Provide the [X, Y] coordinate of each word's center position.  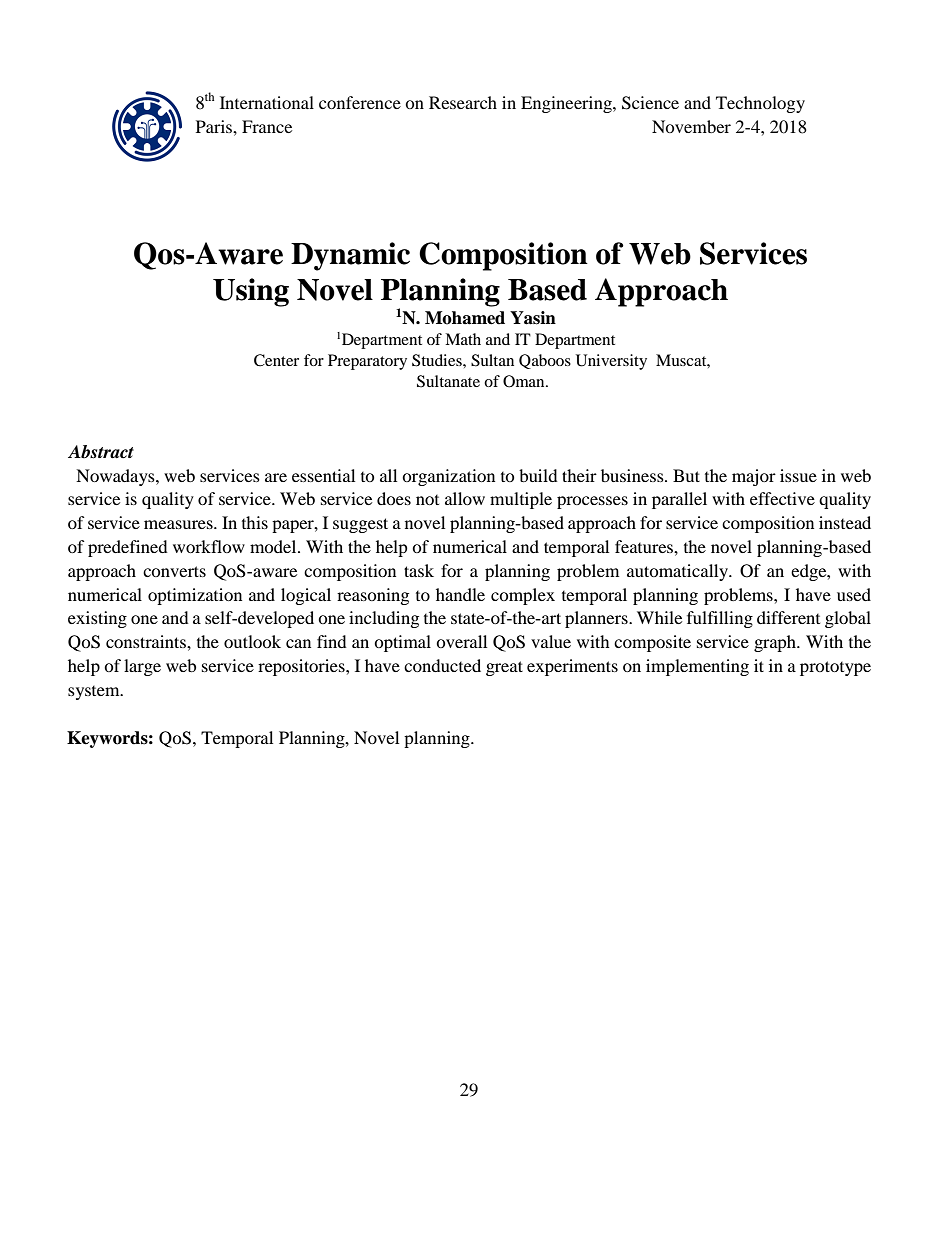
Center [276, 360]
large [142, 667]
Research [463, 102]
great [504, 668]
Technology [760, 104]
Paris [215, 126]
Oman [525, 381]
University [611, 362]
